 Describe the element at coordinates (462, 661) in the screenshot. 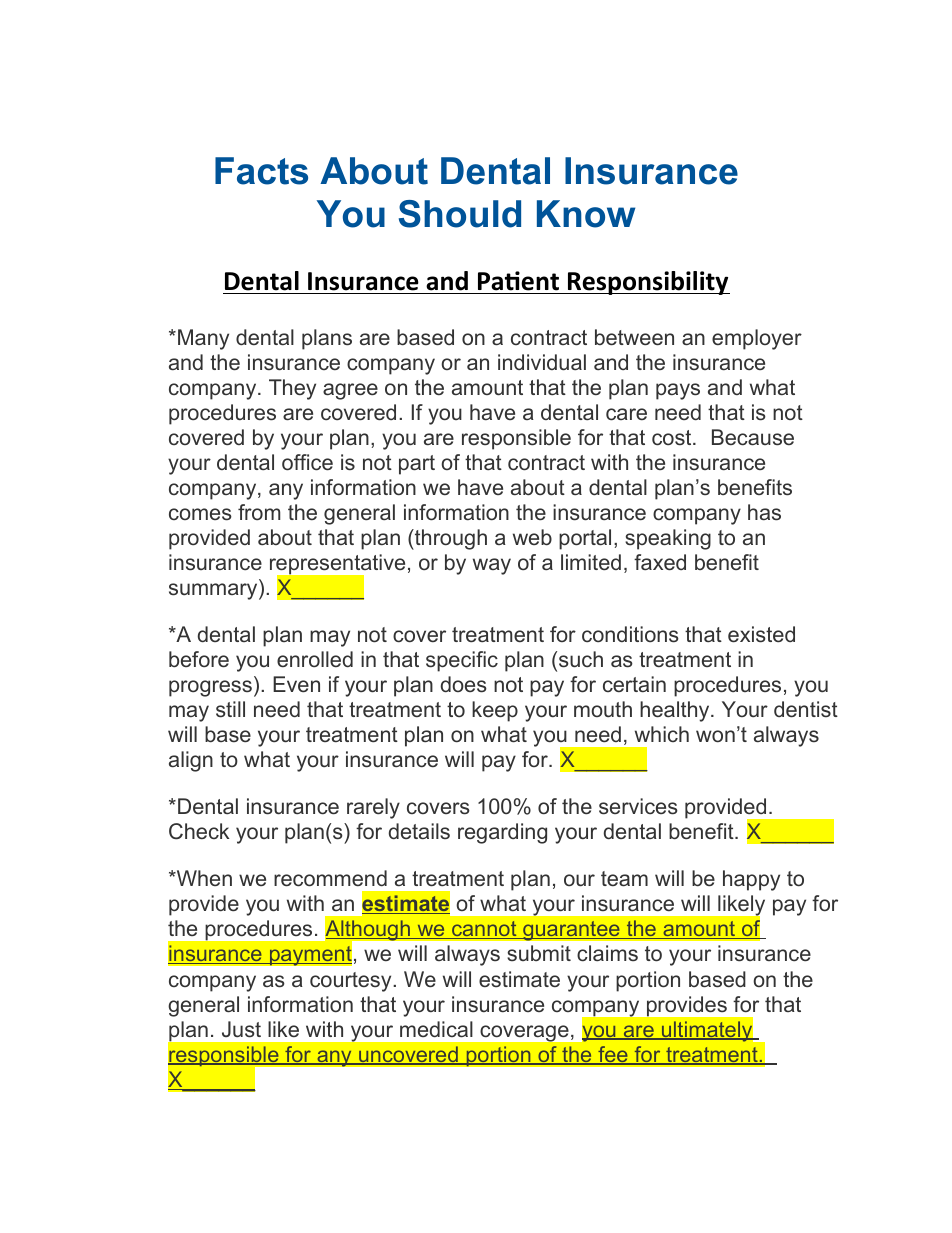

I see `specific` at that location.
